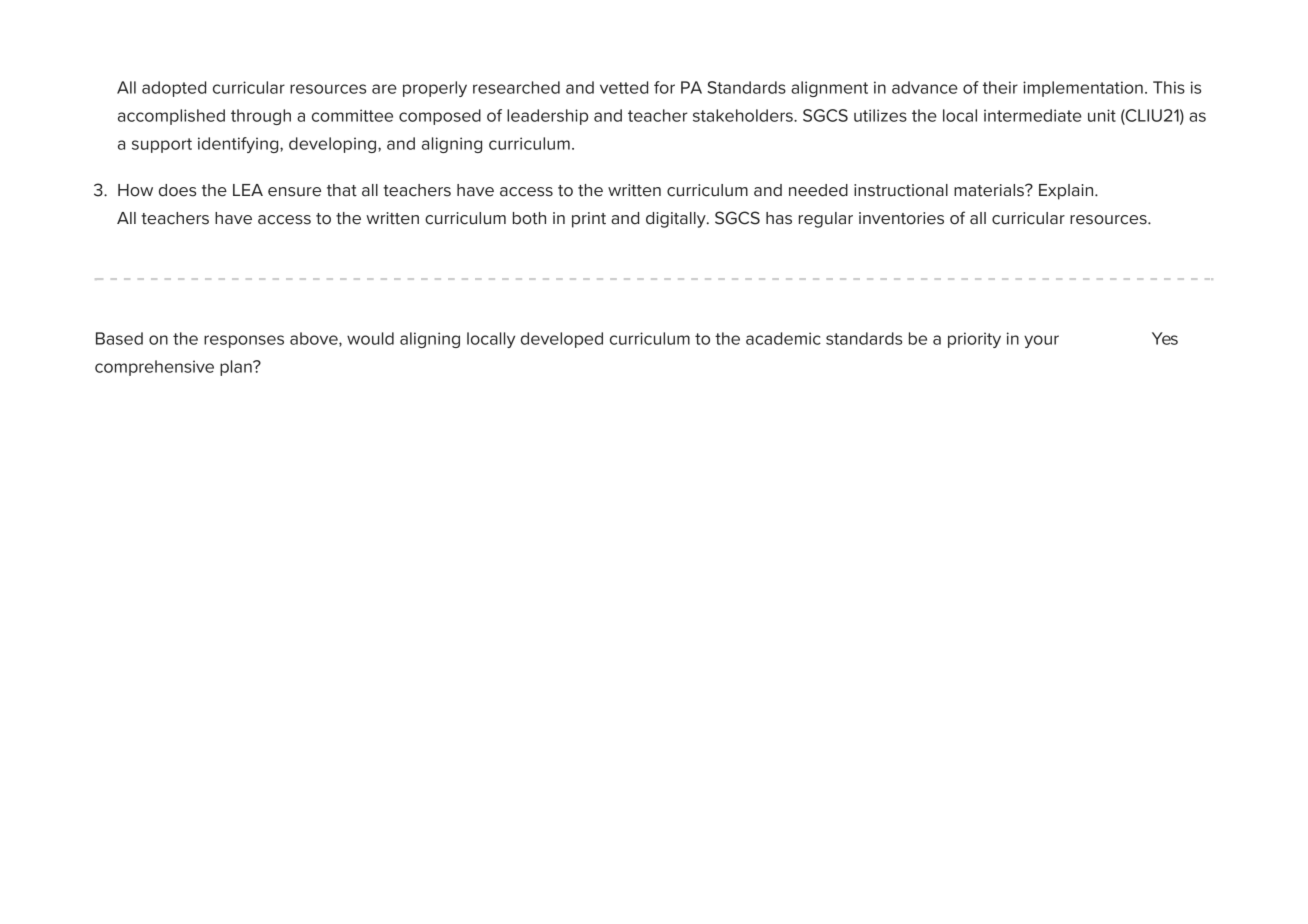  Describe the element at coordinates (237, 368) in the screenshot. I see `plan` at that location.
